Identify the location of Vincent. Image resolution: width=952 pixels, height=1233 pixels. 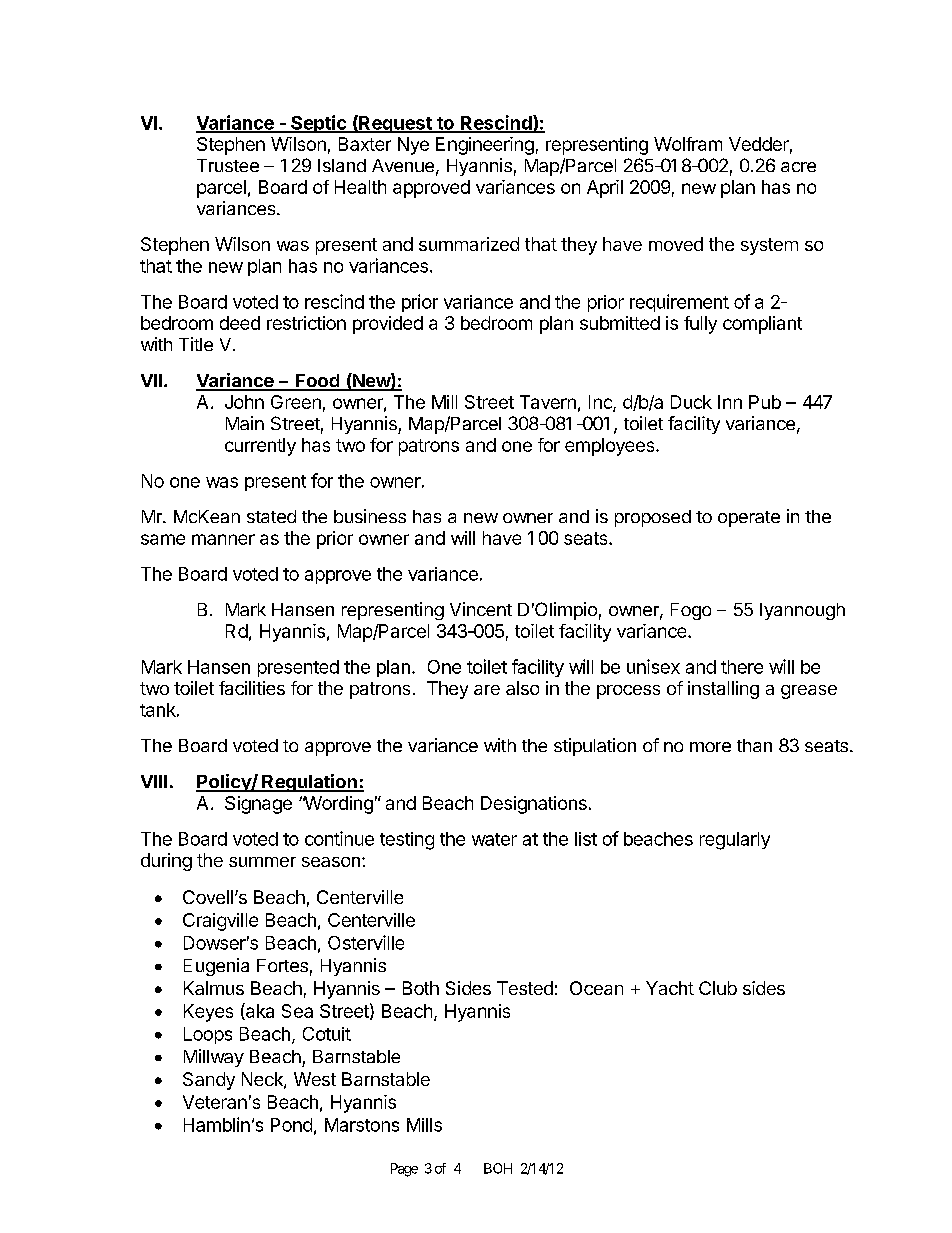
(481, 609).
